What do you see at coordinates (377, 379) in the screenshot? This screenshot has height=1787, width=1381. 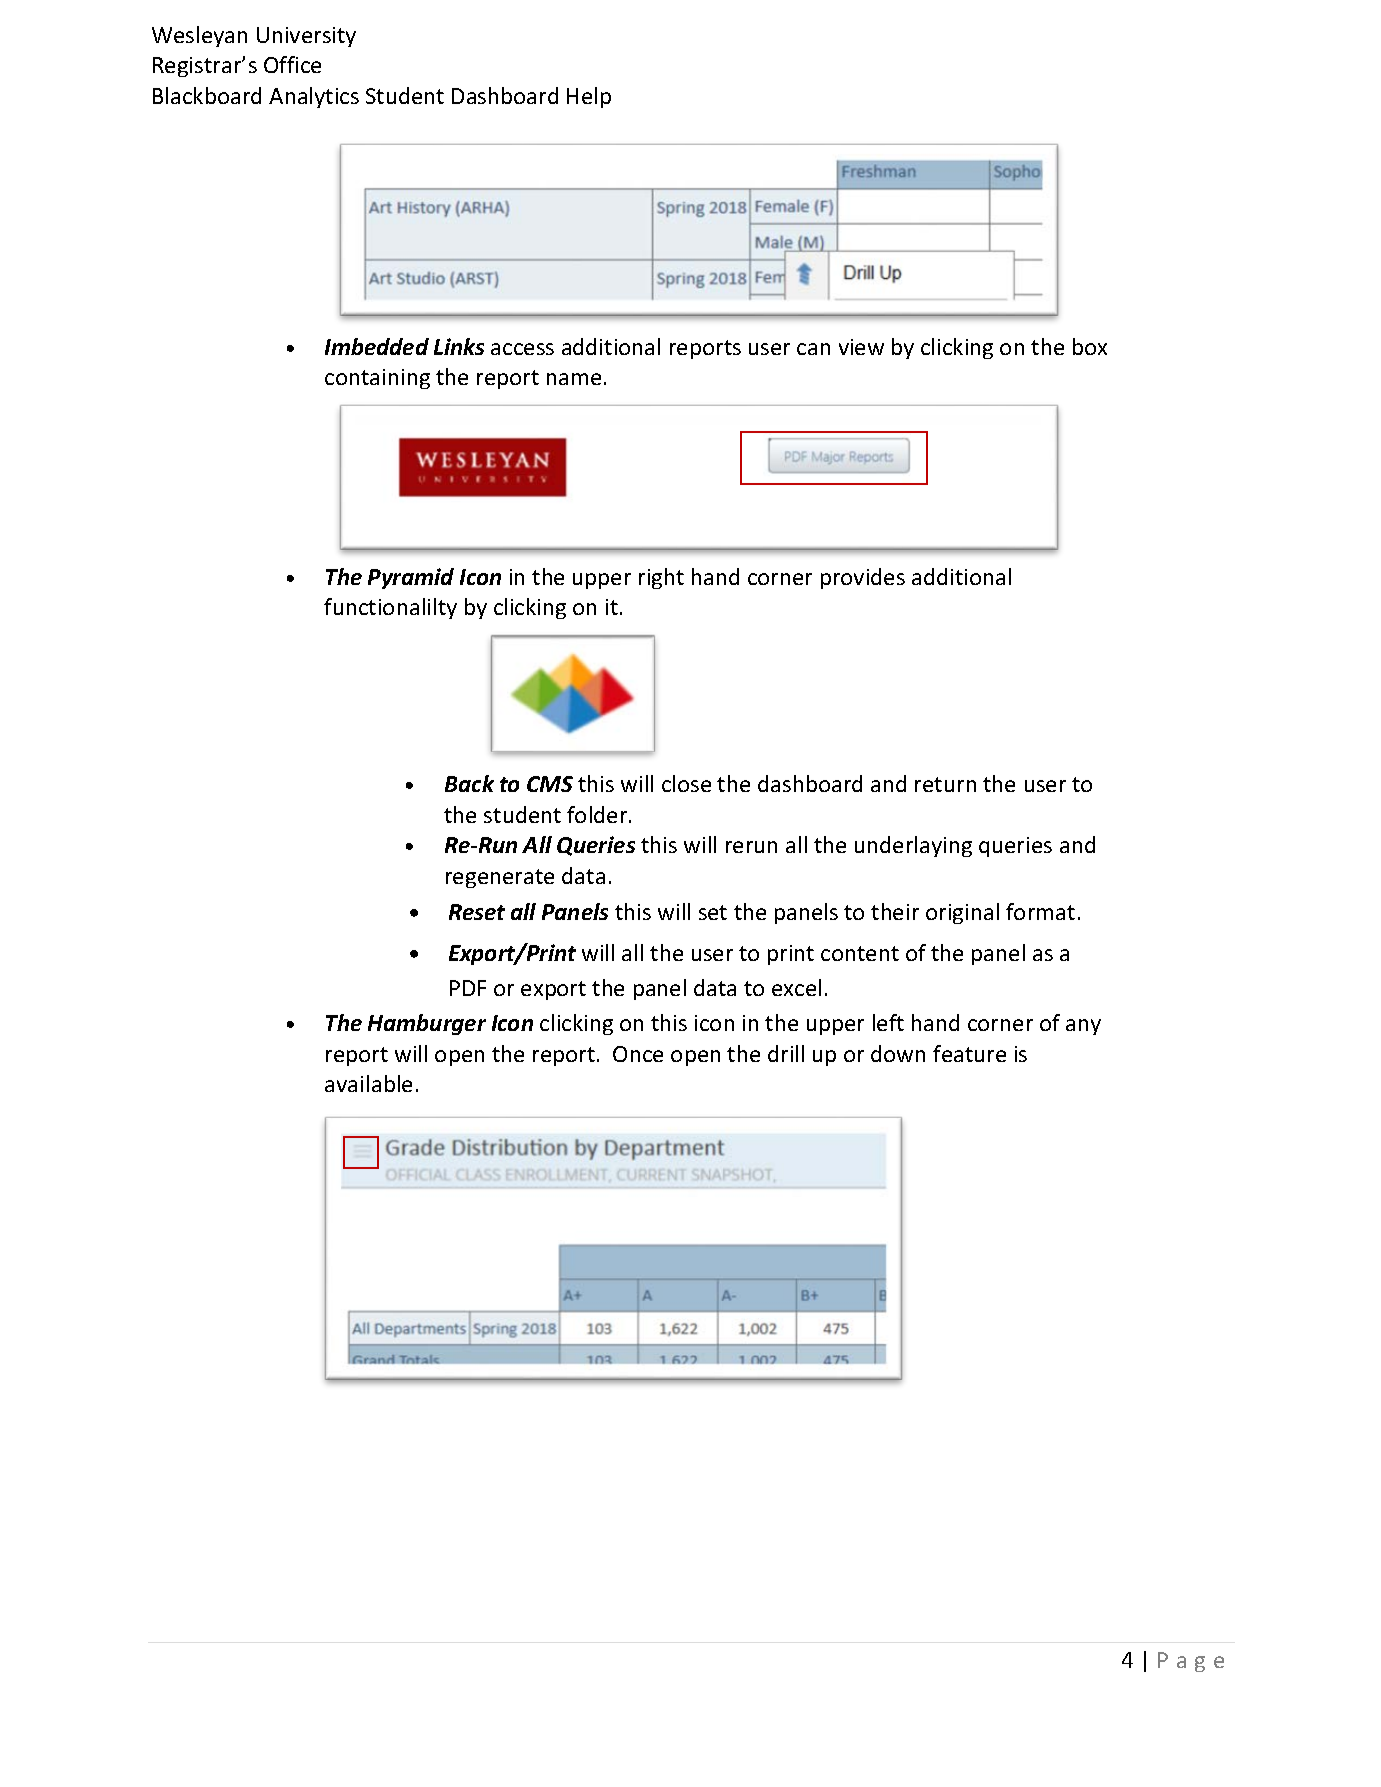 I see `containing` at bounding box center [377, 379].
